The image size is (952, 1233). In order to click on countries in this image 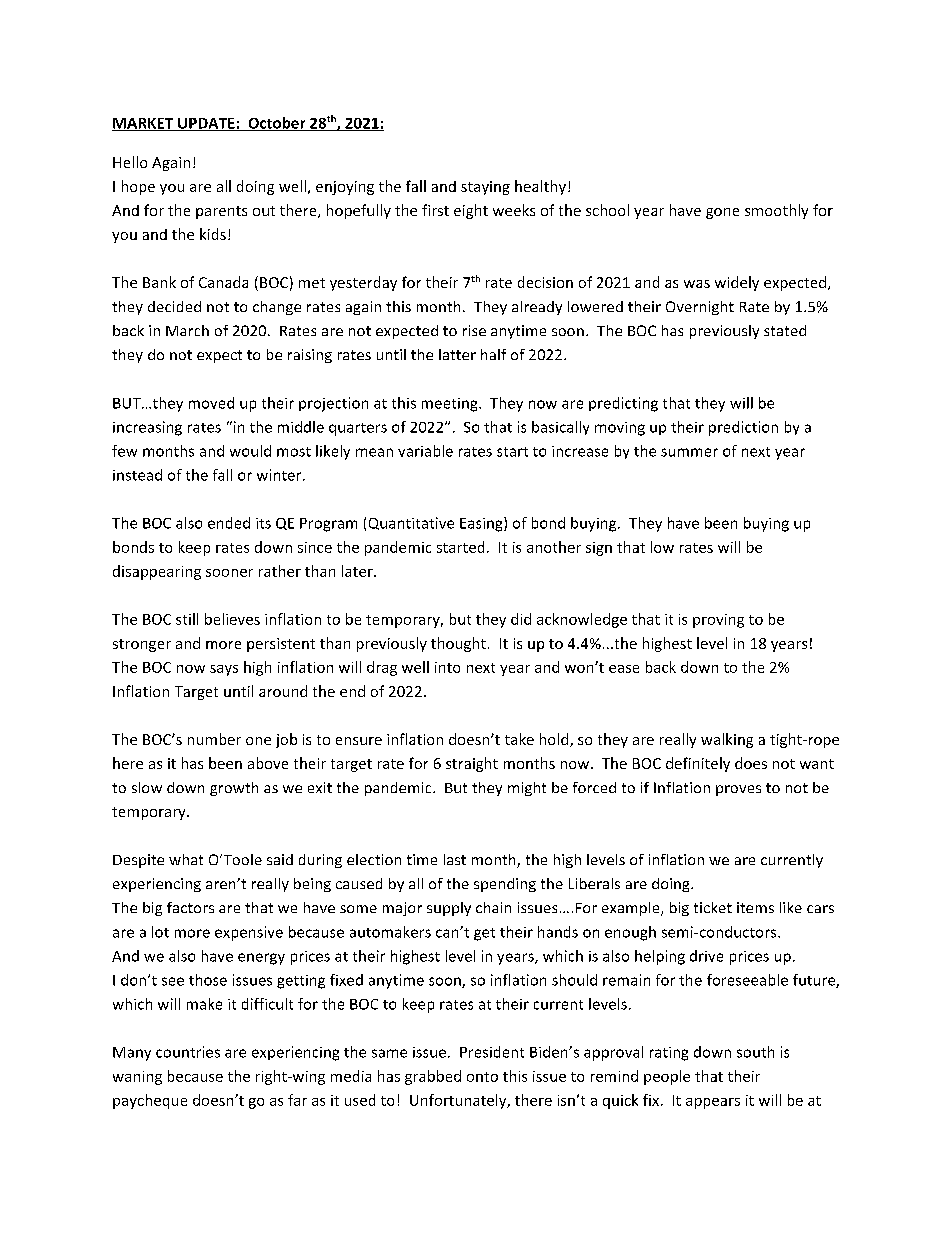, I will do `click(188, 1052)`.
